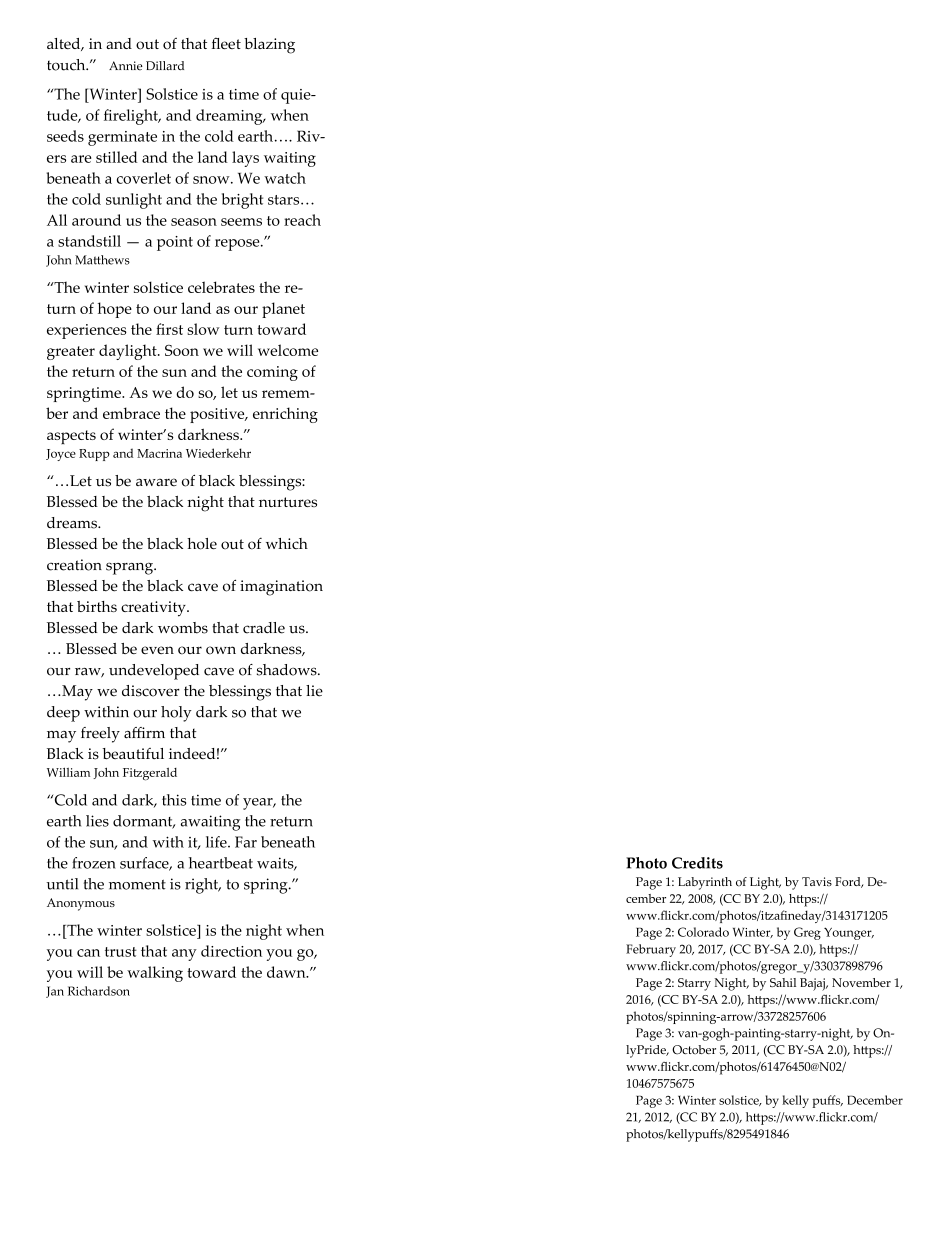  I want to click on welcome, so click(288, 350).
